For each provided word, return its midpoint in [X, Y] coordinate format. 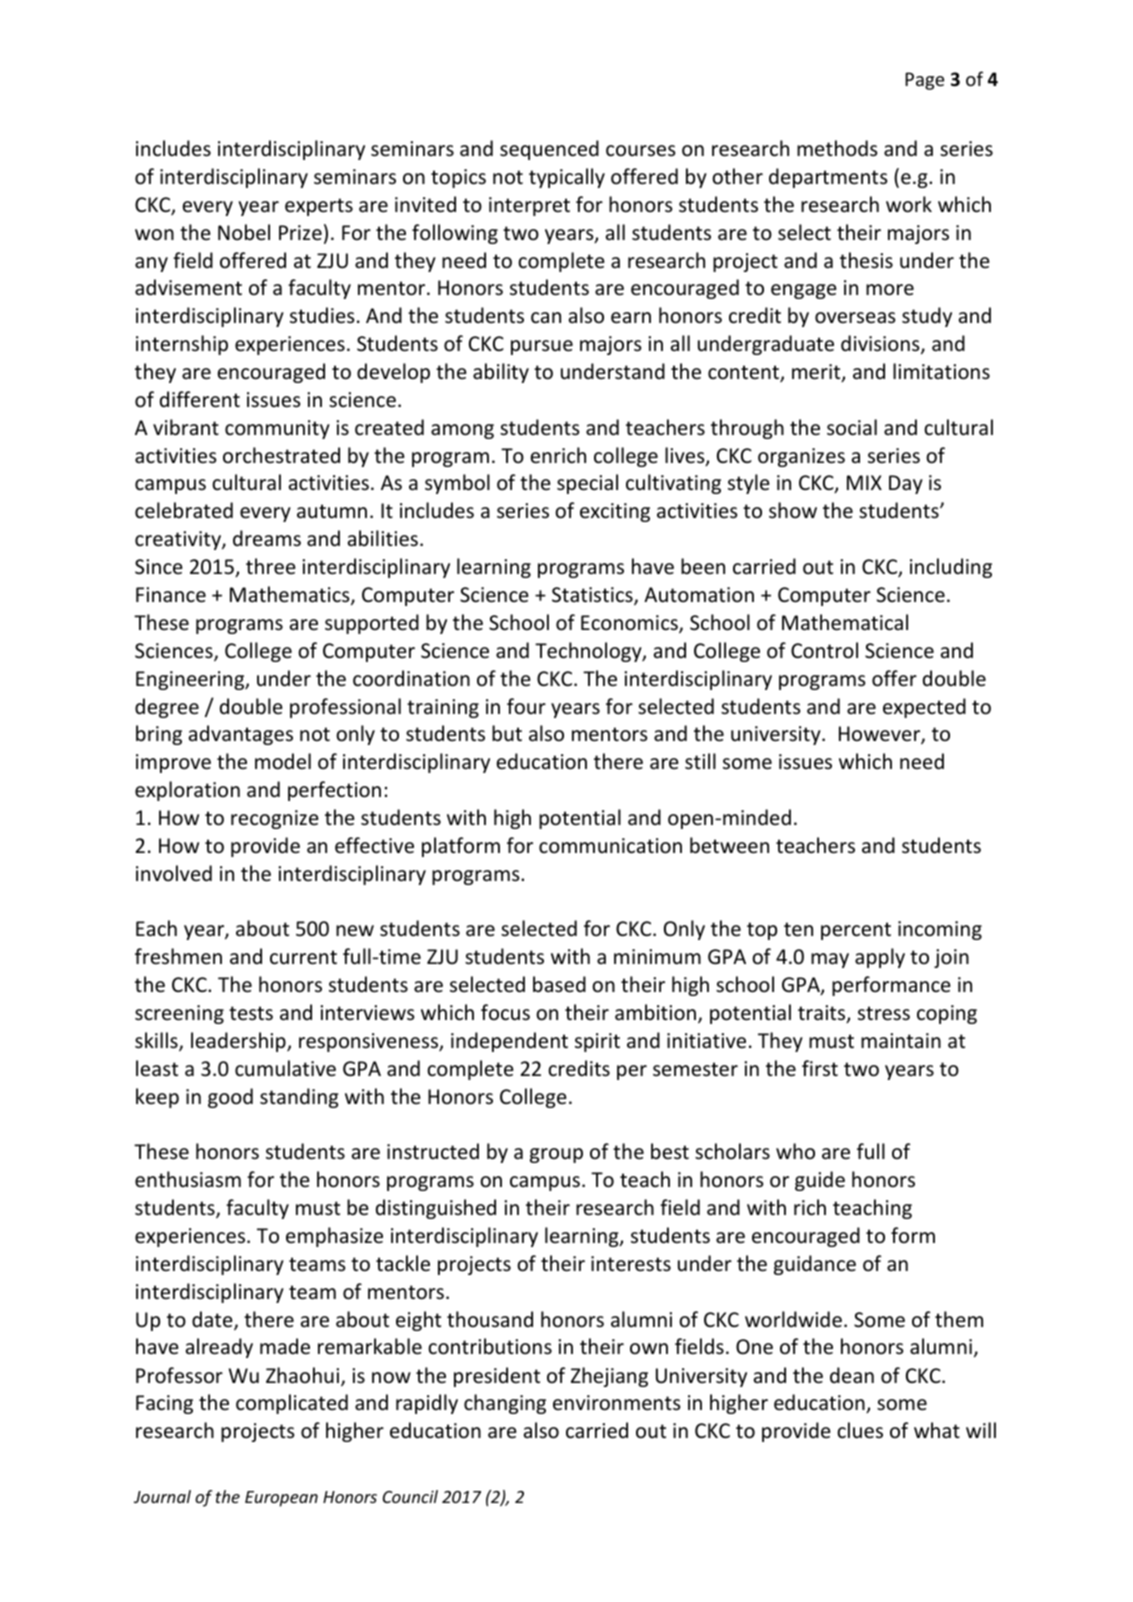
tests [251, 1013]
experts [319, 207]
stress [884, 1013]
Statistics [593, 596]
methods [837, 148]
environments [616, 1403]
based [559, 984]
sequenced [549, 150]
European [281, 1499]
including [951, 568]
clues [860, 1430]
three [271, 566]
